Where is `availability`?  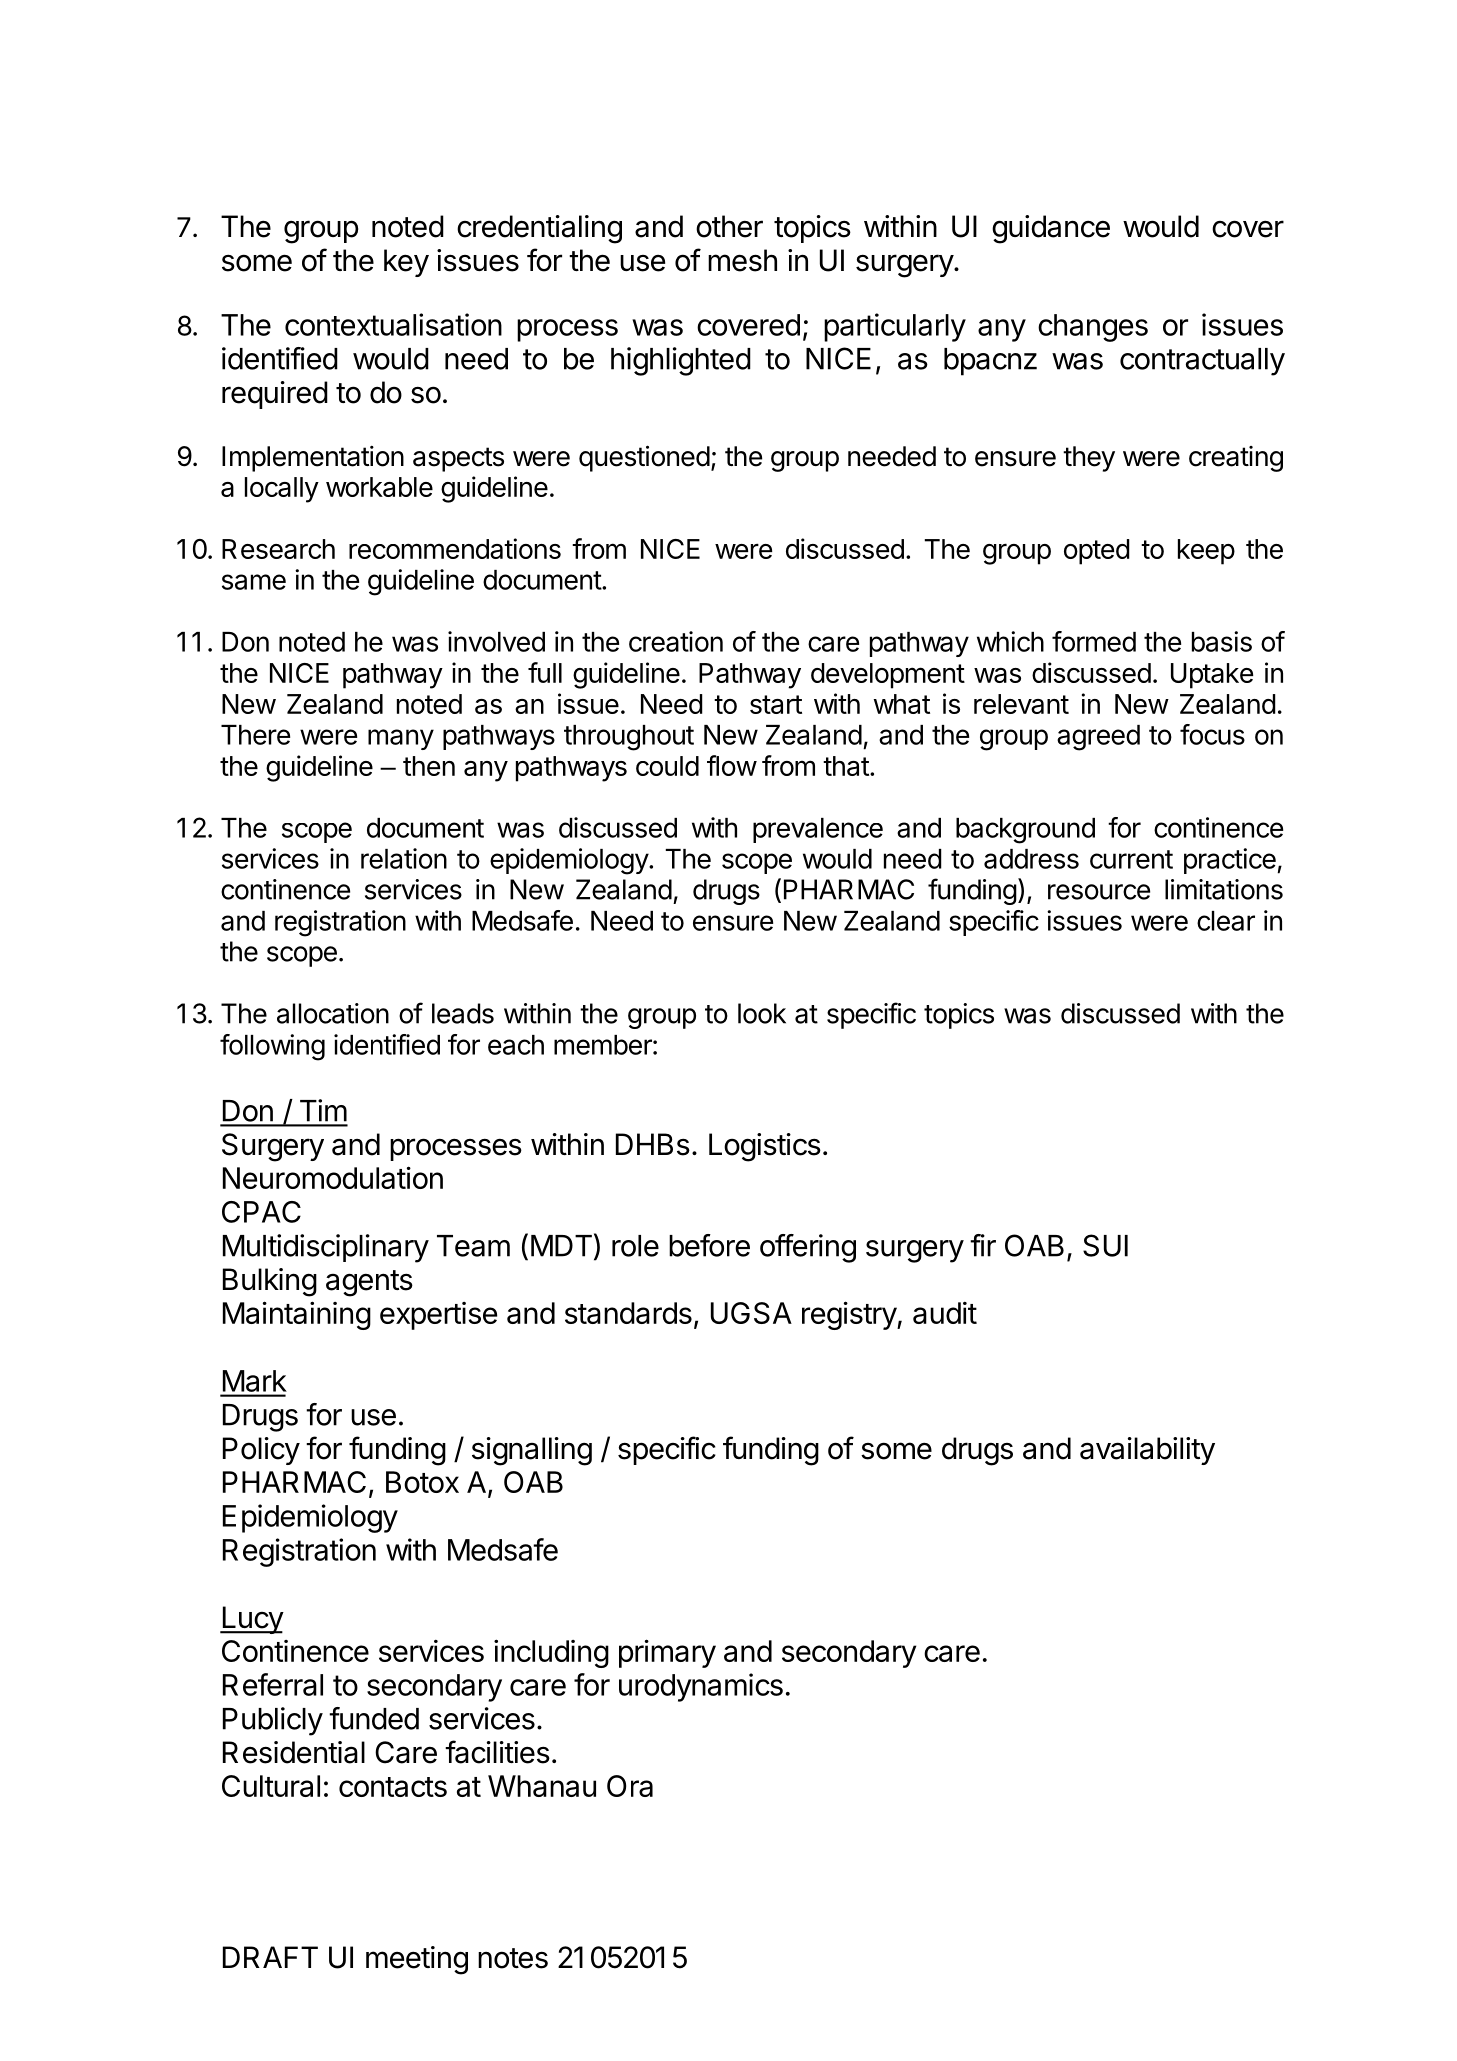
availability is located at coordinates (1147, 1451).
